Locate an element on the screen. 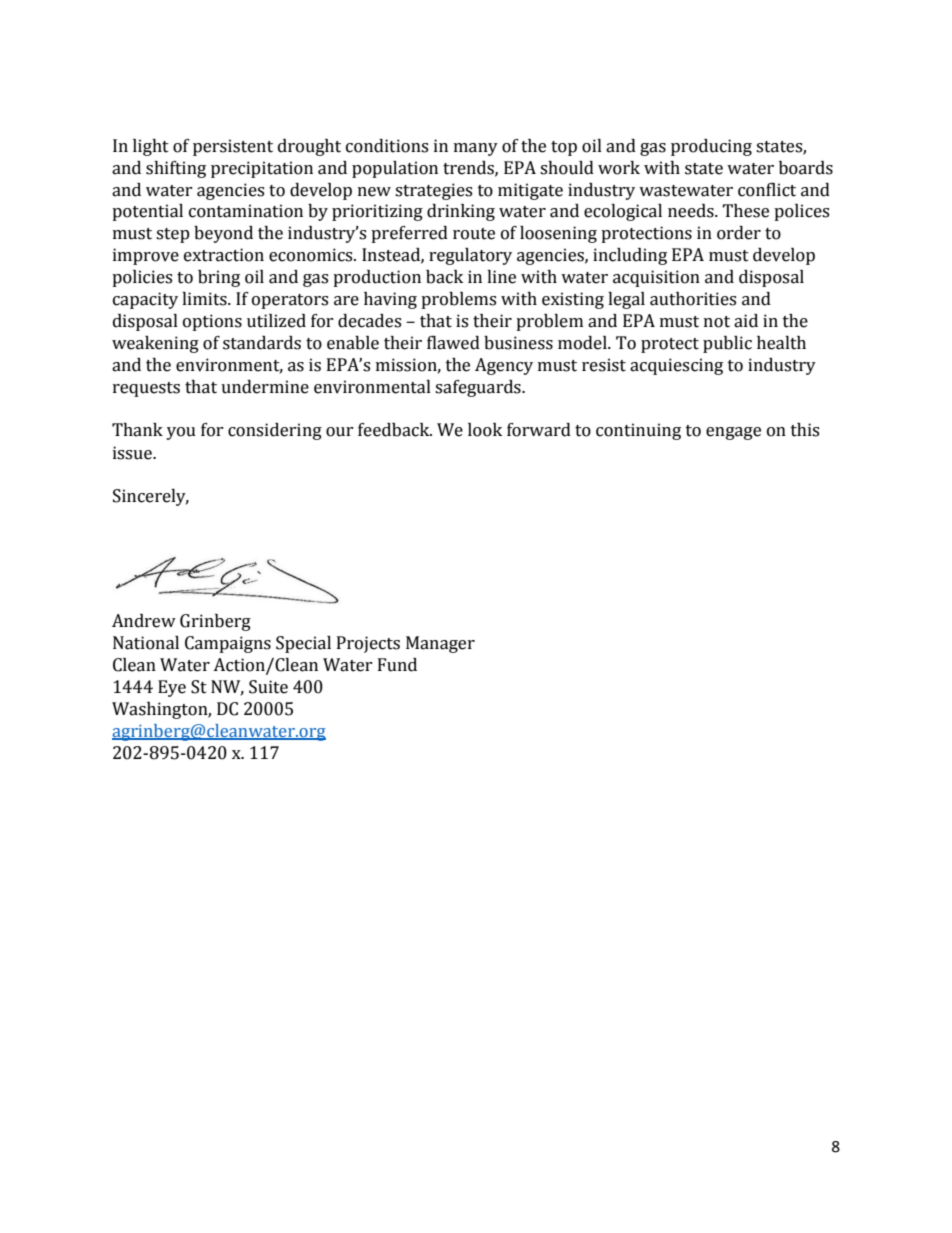 The width and height of the screenshot is (952, 1233). look is located at coordinates (485, 430).
